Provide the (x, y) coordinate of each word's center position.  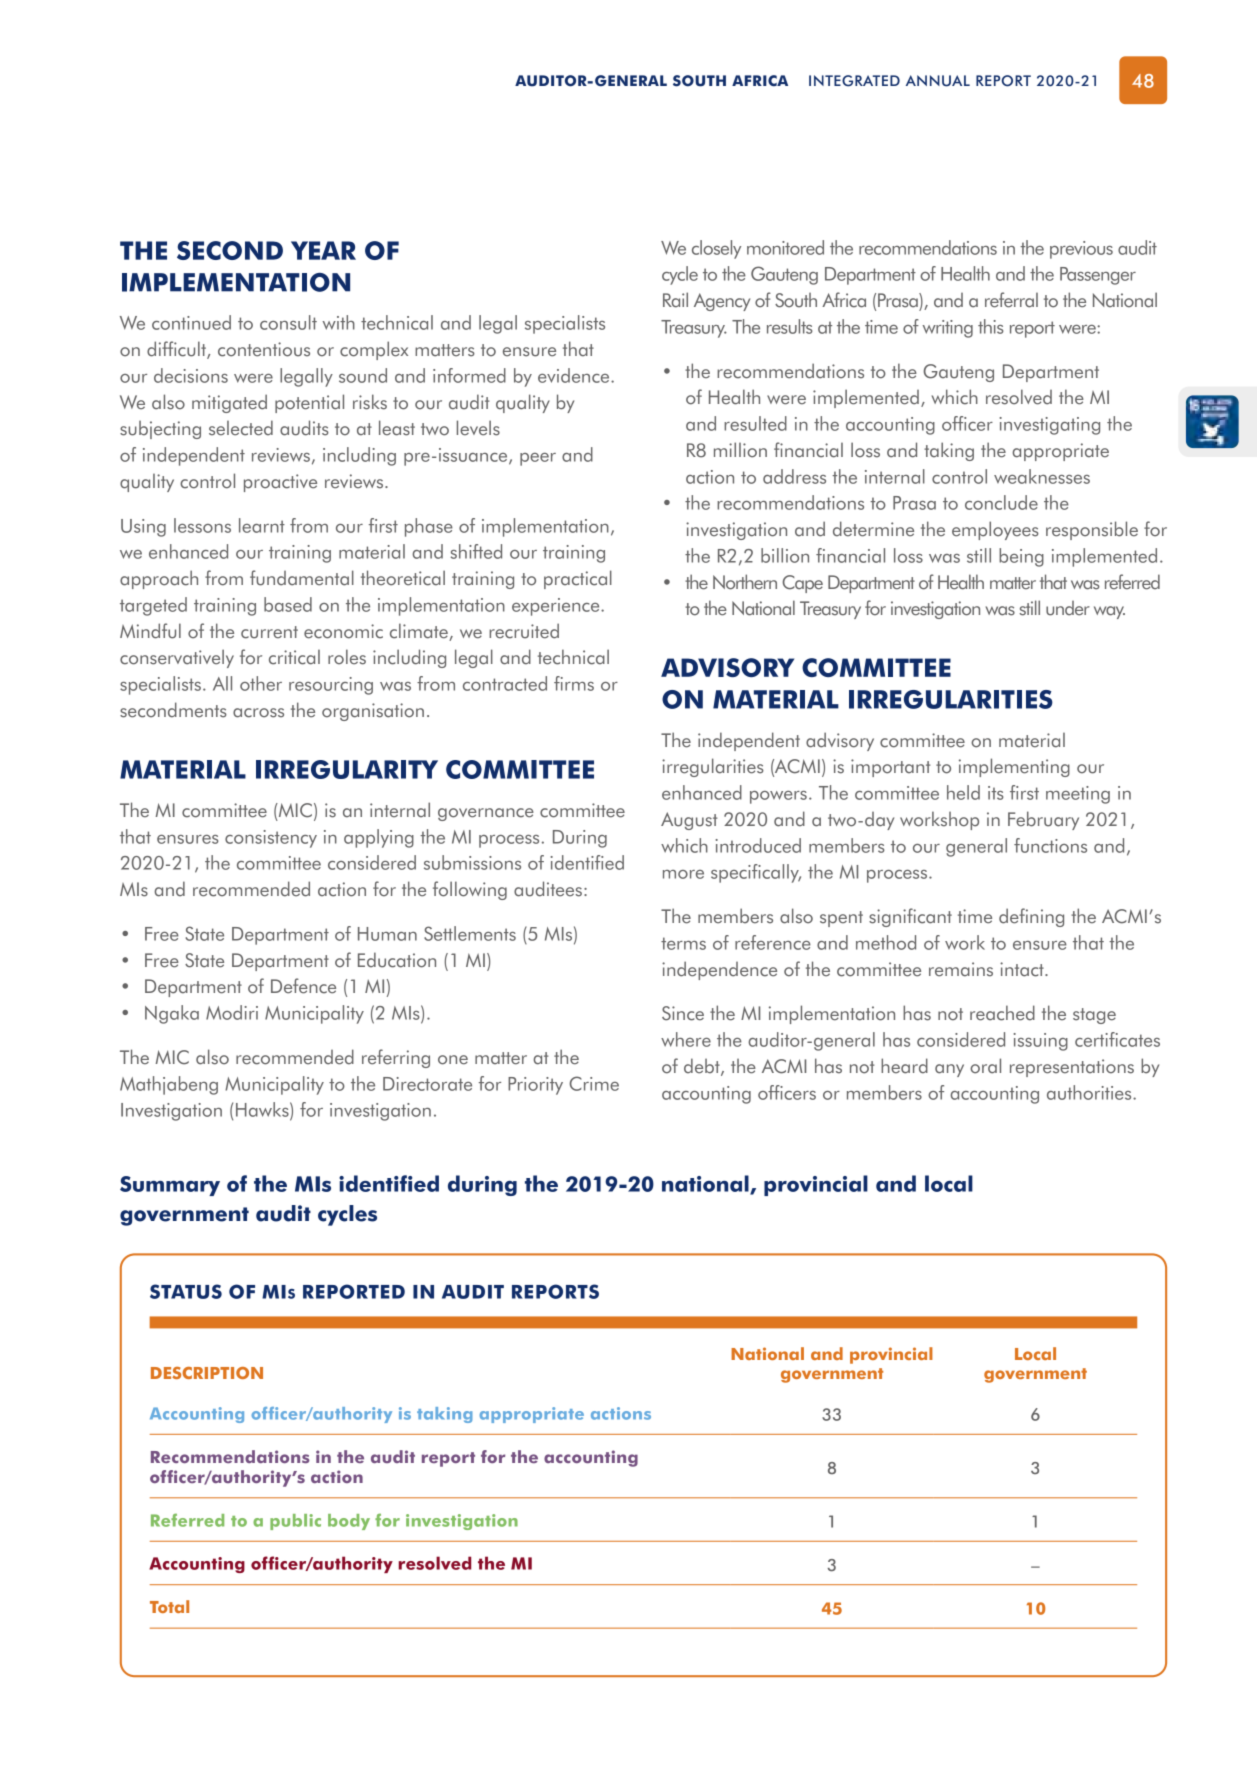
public (295, 1522)
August (689, 821)
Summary (170, 1186)
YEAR (323, 250)
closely (716, 249)
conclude (1001, 502)
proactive (280, 483)
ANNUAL (938, 81)
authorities (1090, 1092)
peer (538, 459)
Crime (594, 1083)
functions (1050, 845)
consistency (271, 839)
